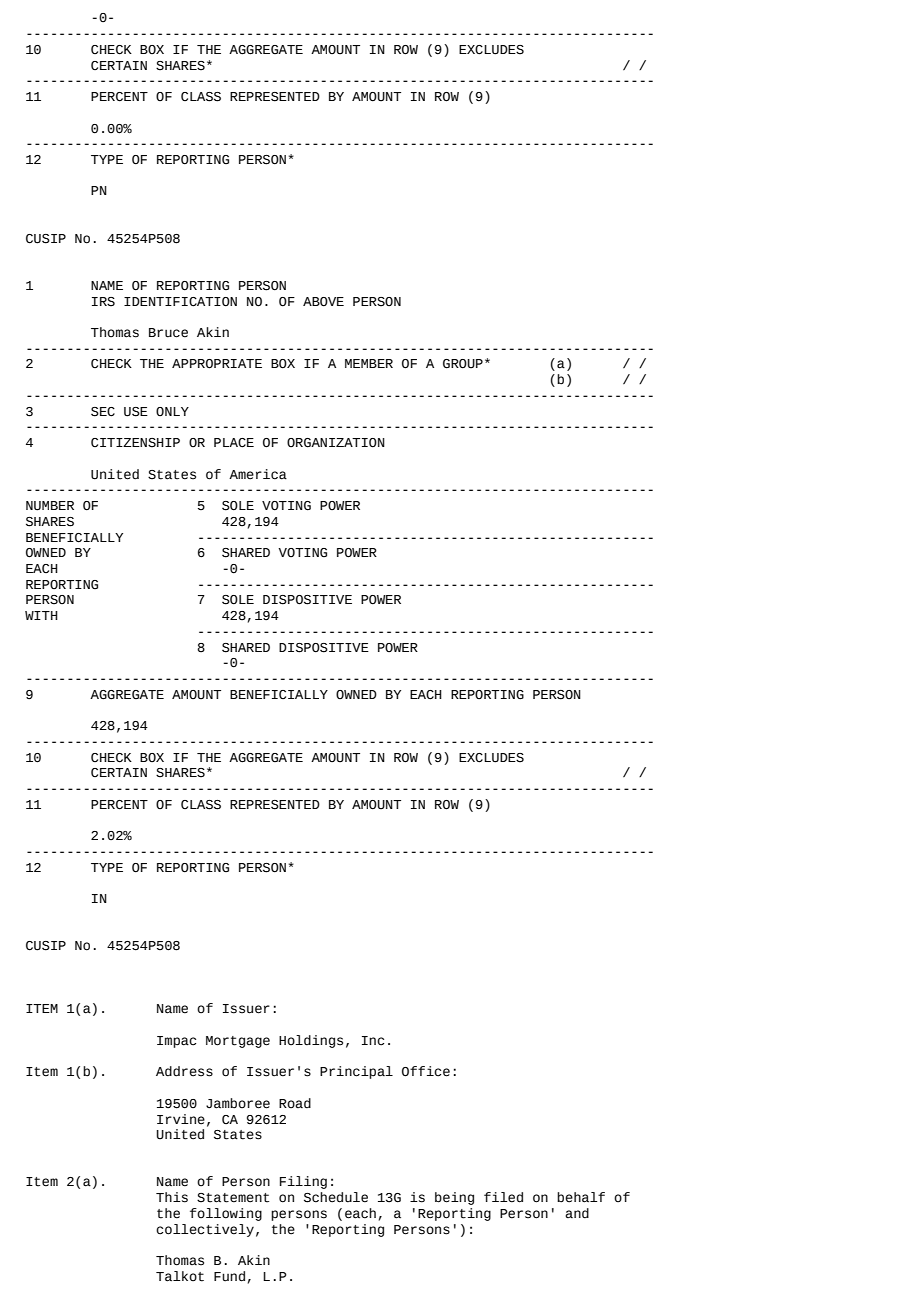 This screenshot has width=924, height=1308. Describe the element at coordinates (311, 1041) in the screenshot. I see `Holdings` at that location.
